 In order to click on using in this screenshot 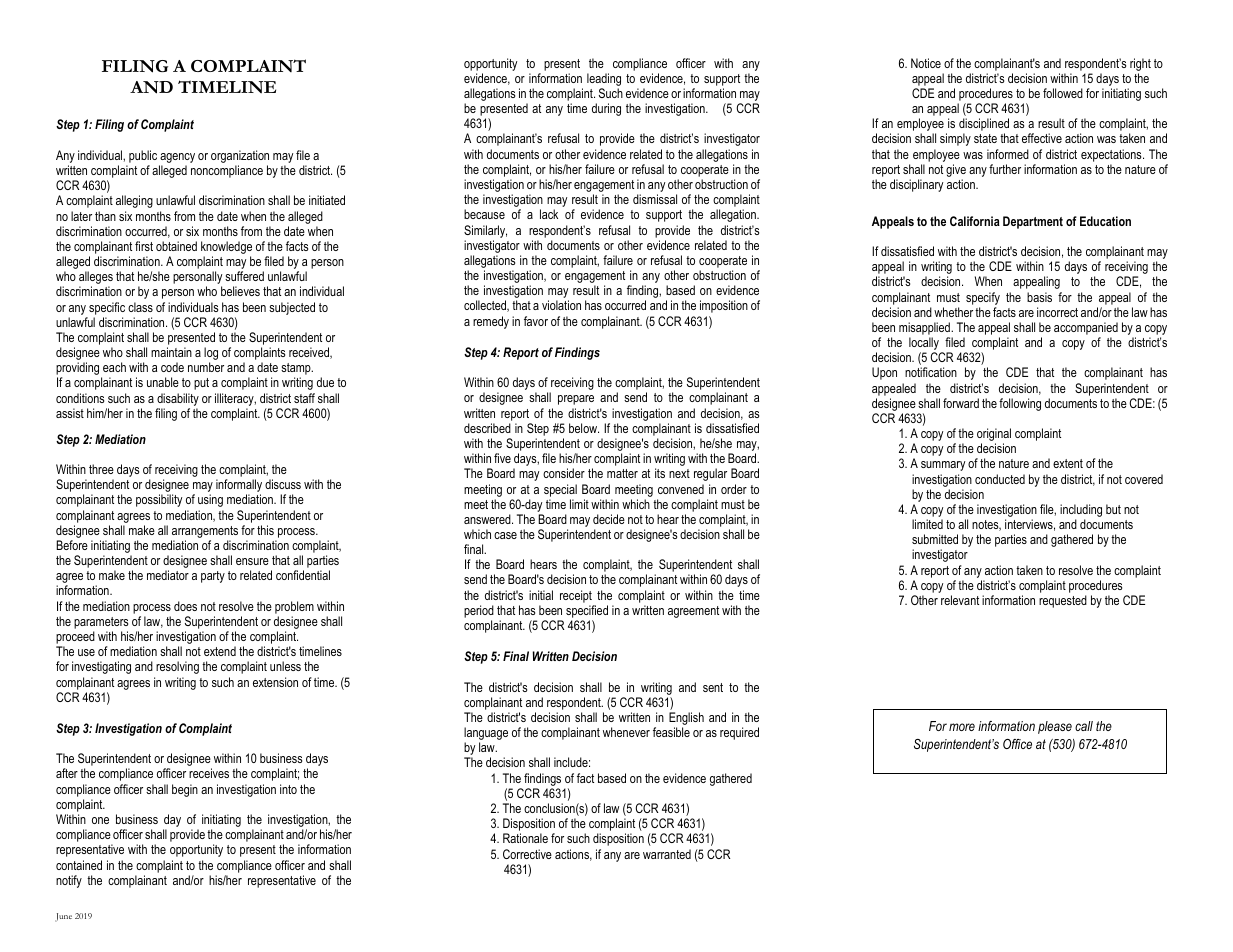, I will do `click(210, 500)`.
